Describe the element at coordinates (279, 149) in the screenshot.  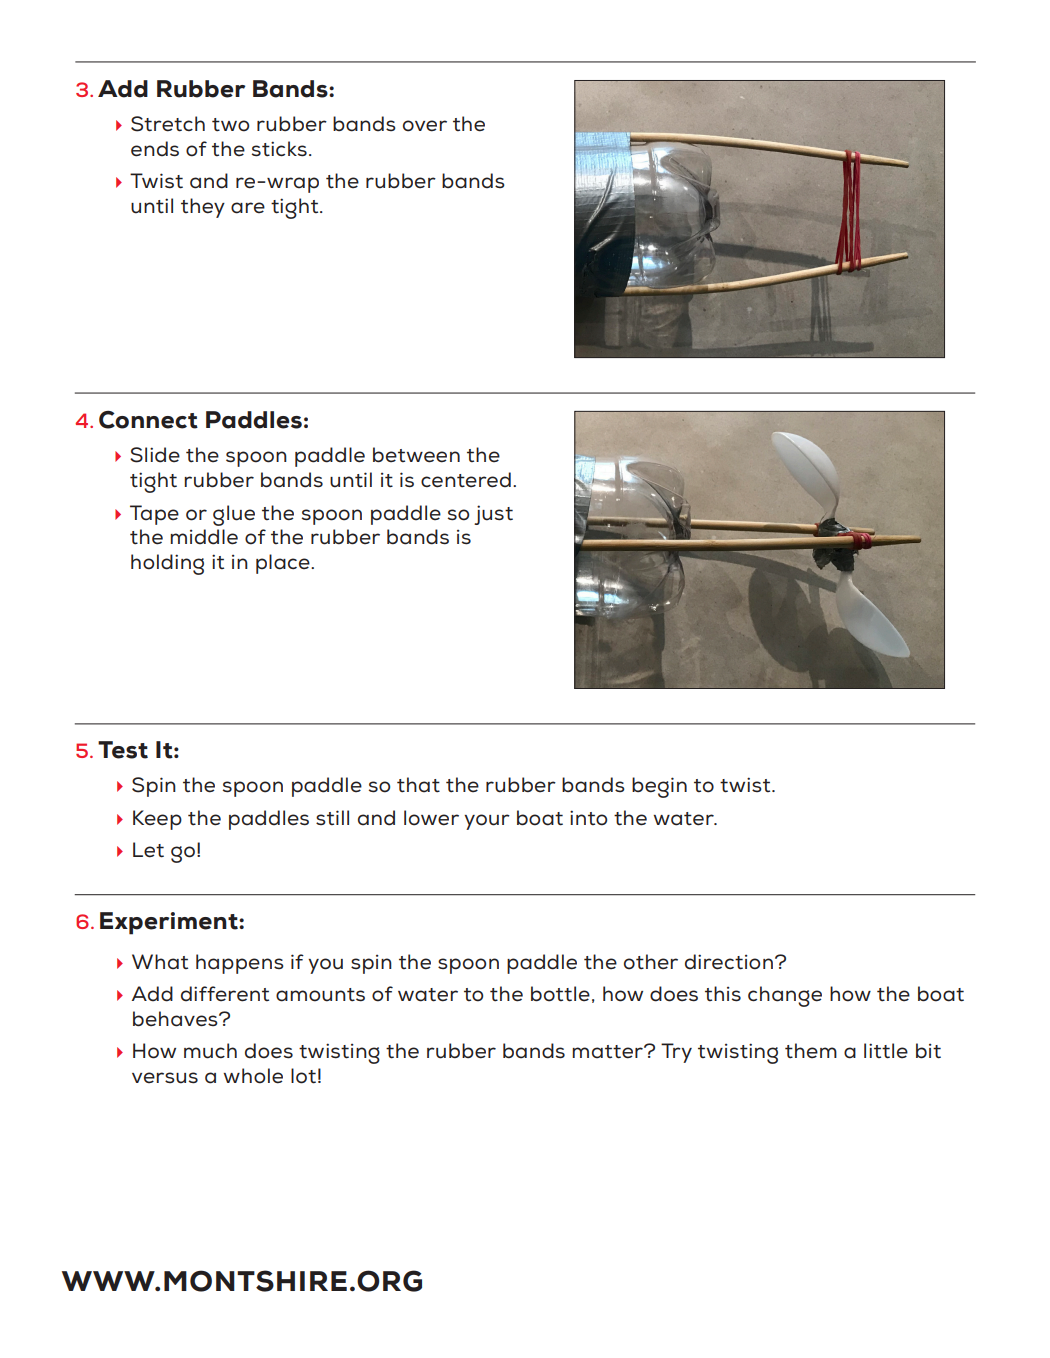
I see `sticks` at that location.
